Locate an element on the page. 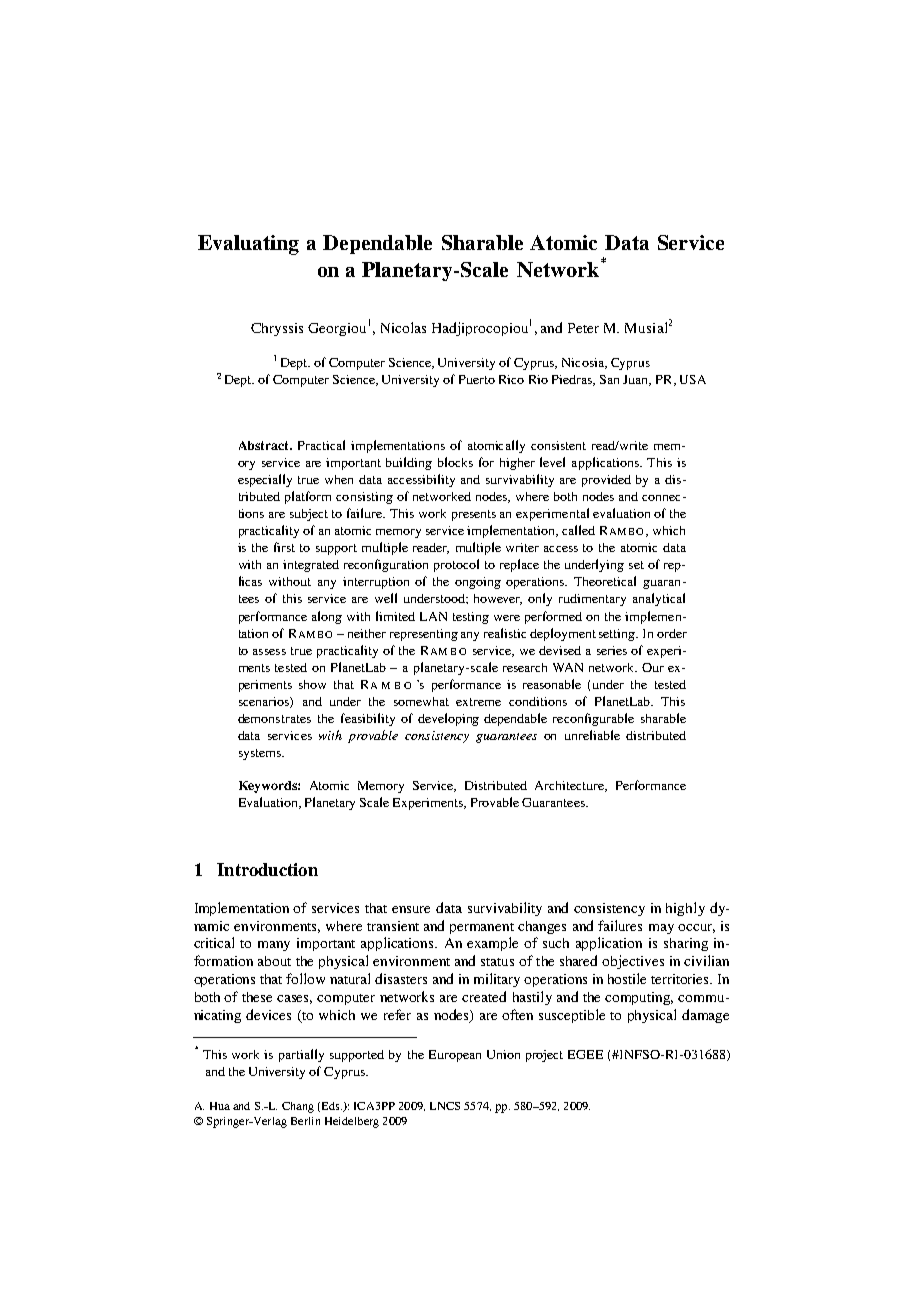 The height and width of the image is (1308, 924). Evaluating is located at coordinates (248, 245).
